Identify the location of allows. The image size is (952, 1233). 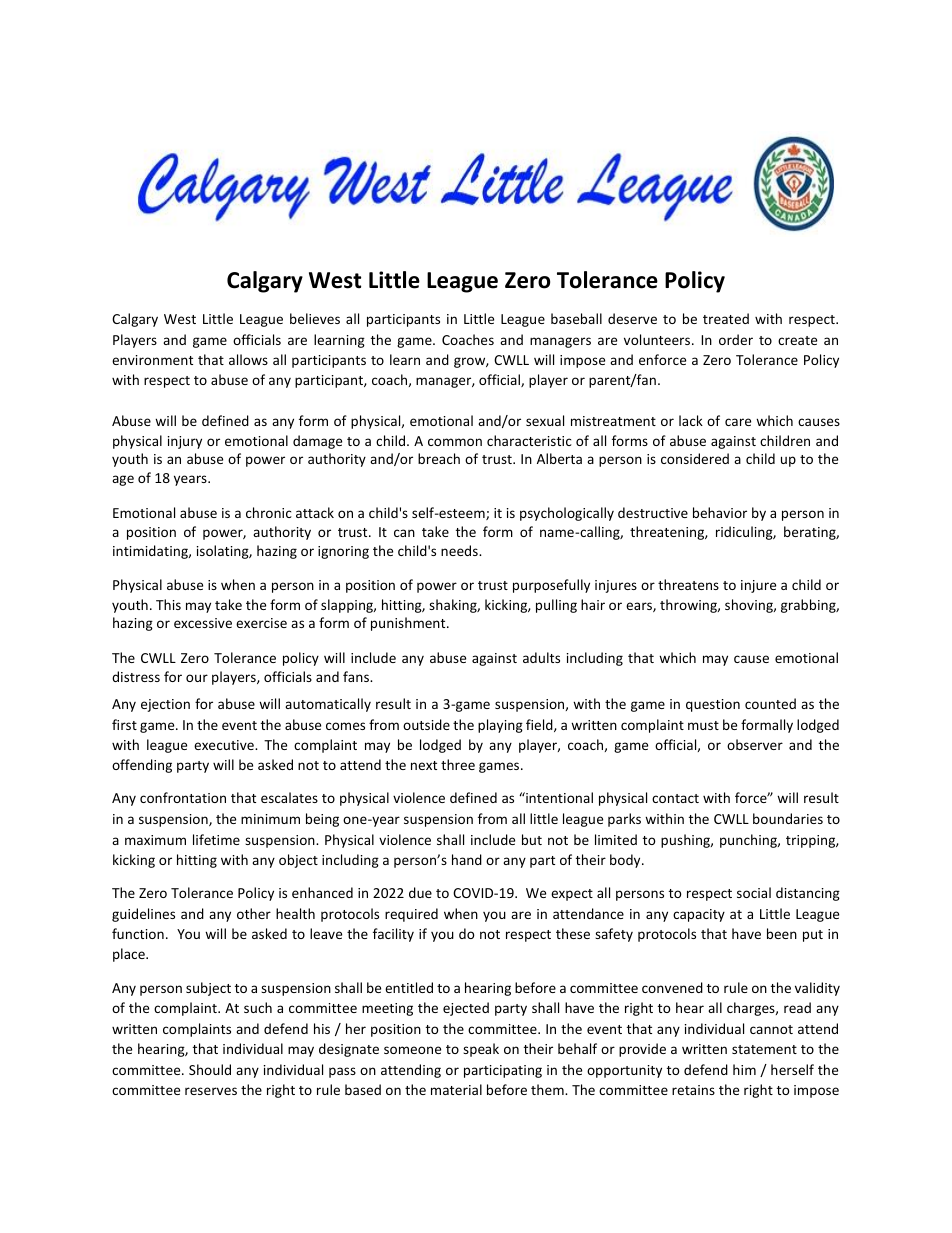
(248, 359).
